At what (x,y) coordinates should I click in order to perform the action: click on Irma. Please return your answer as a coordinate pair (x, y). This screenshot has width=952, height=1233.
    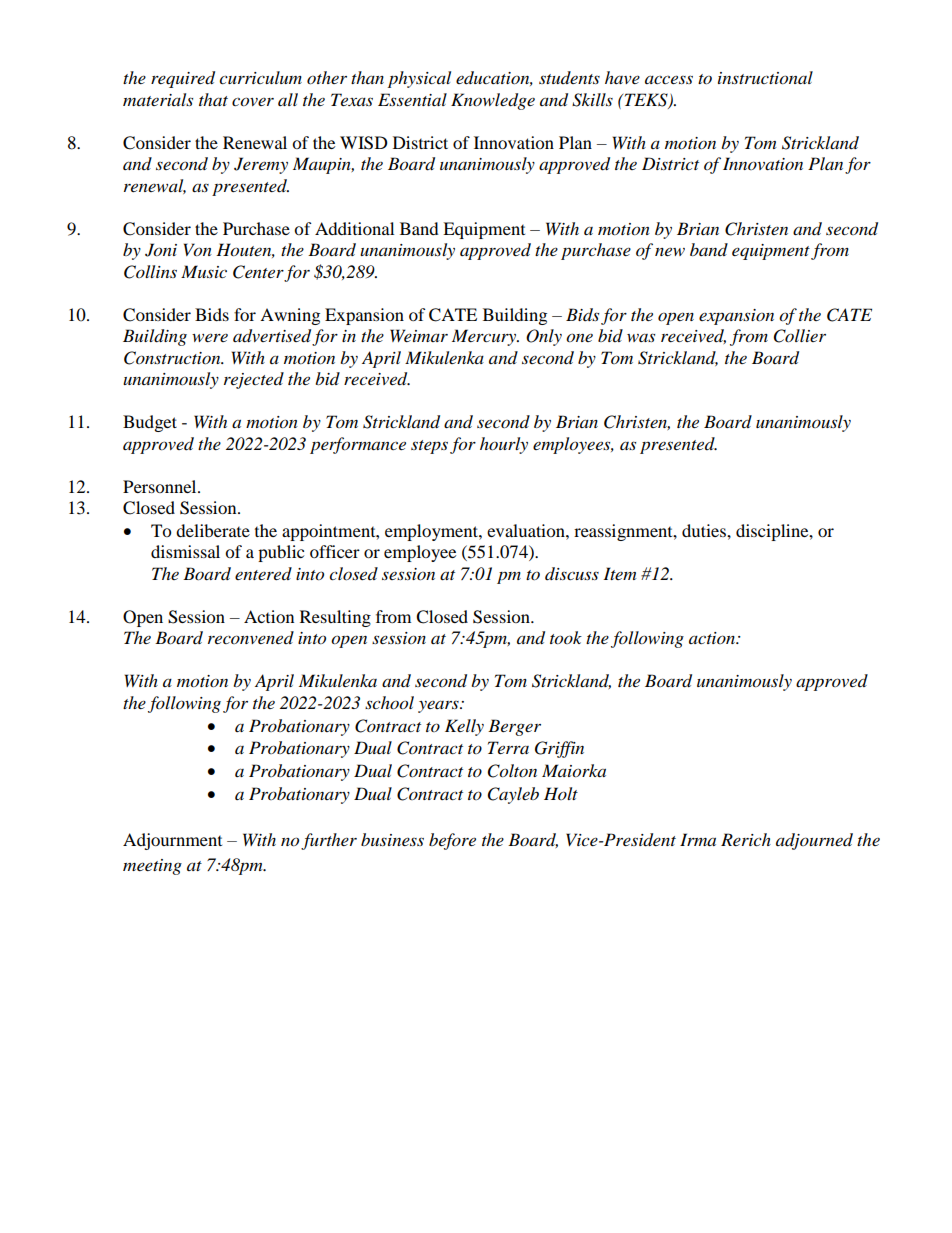
    Looking at the image, I should click on (698, 839).
